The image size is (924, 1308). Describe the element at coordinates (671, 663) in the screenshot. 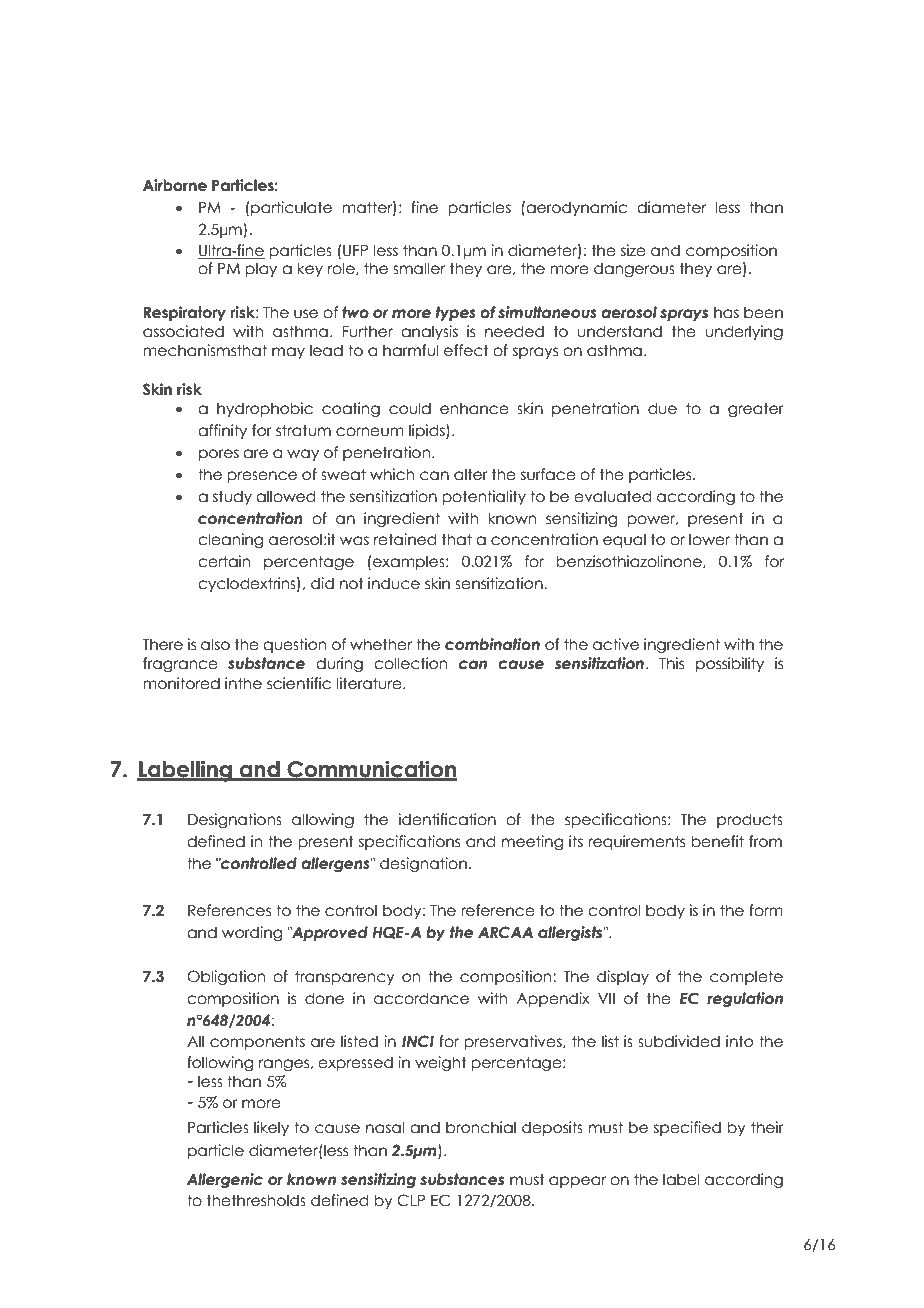

I see `This` at that location.
